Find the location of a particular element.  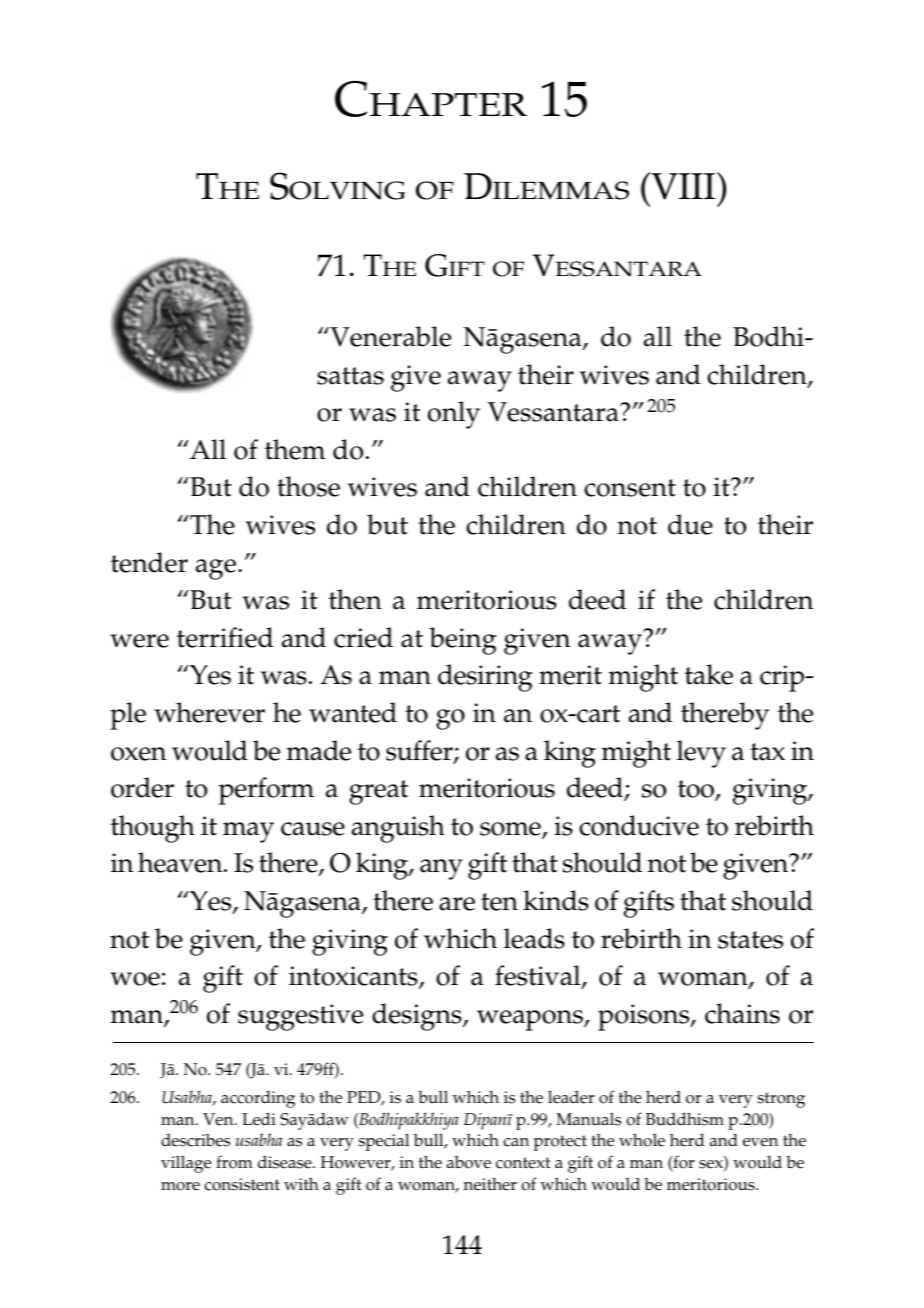

VIII is located at coordinates (683, 186).
